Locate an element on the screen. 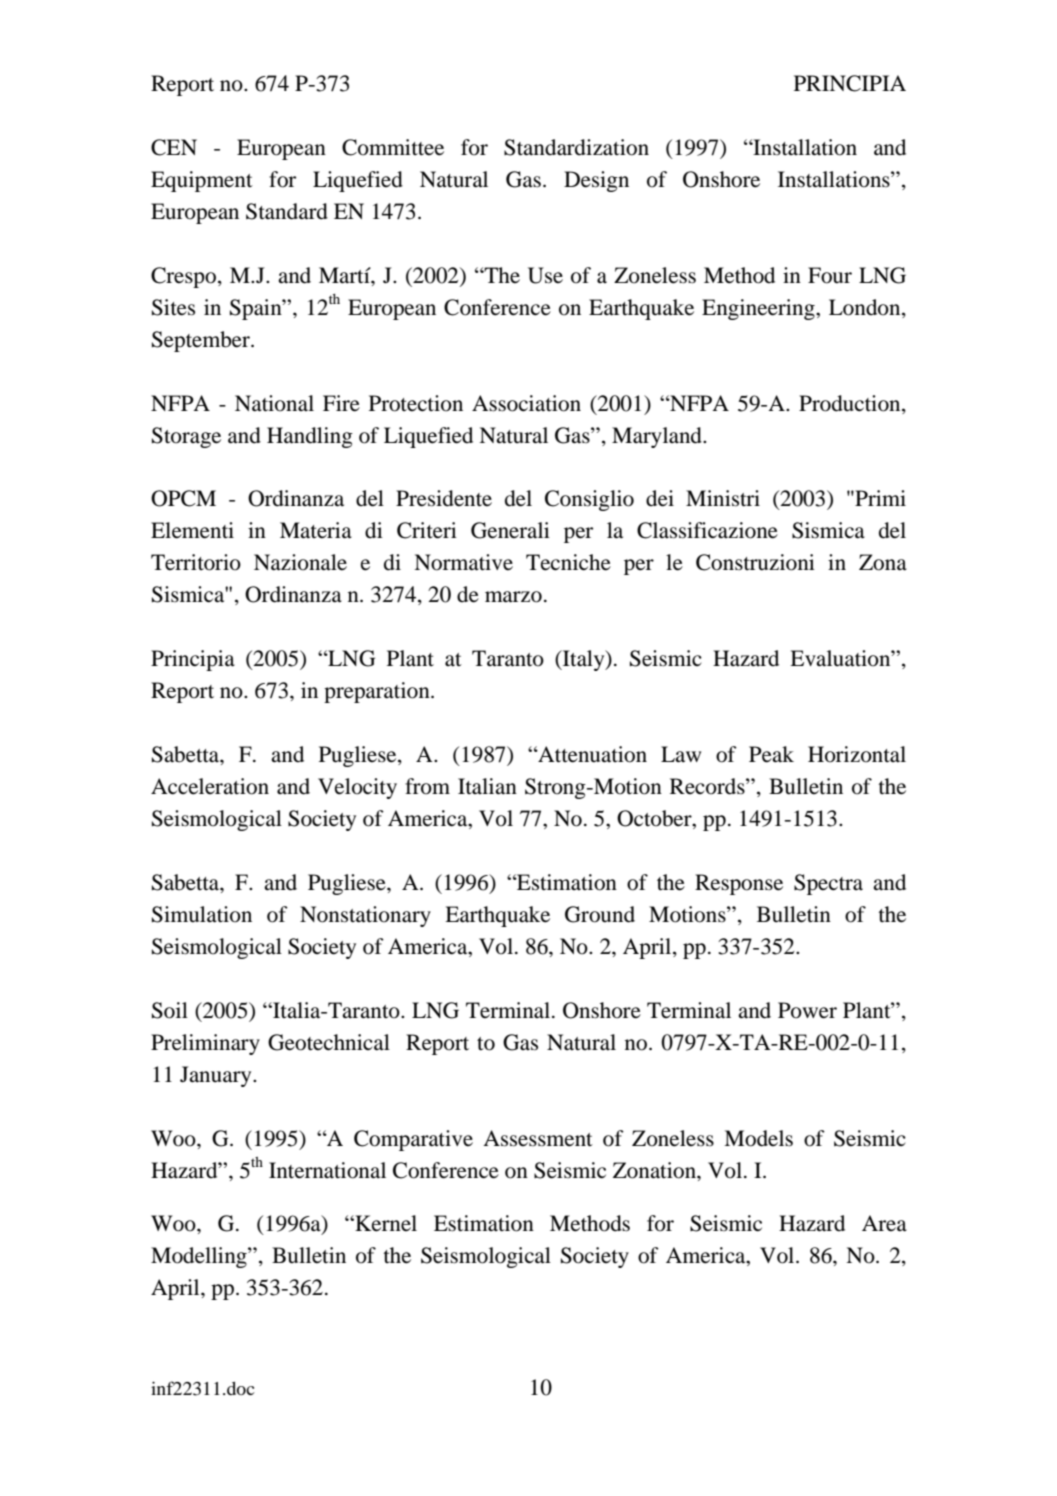  Production is located at coordinates (851, 403).
